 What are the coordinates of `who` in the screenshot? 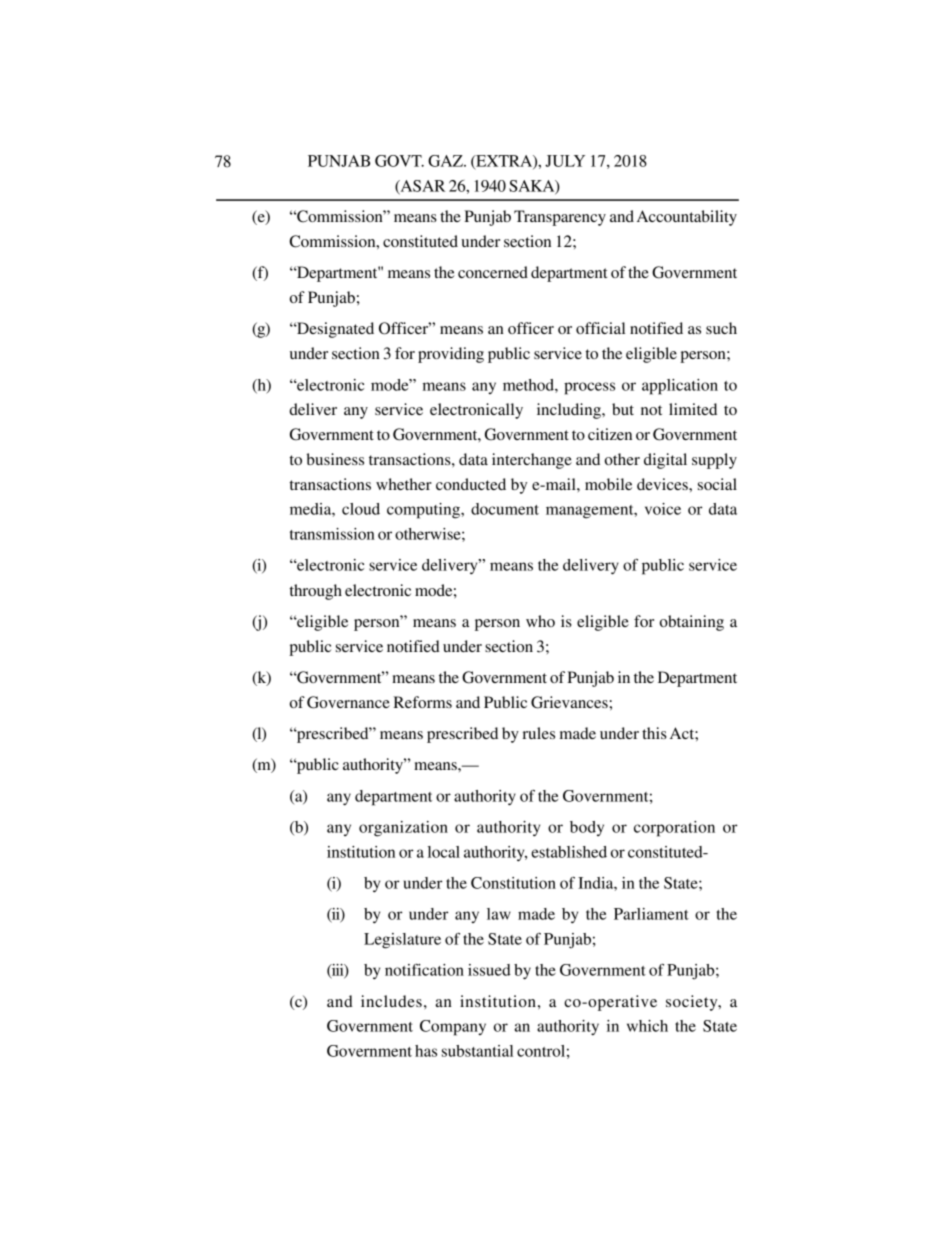 It's located at (540, 621).
